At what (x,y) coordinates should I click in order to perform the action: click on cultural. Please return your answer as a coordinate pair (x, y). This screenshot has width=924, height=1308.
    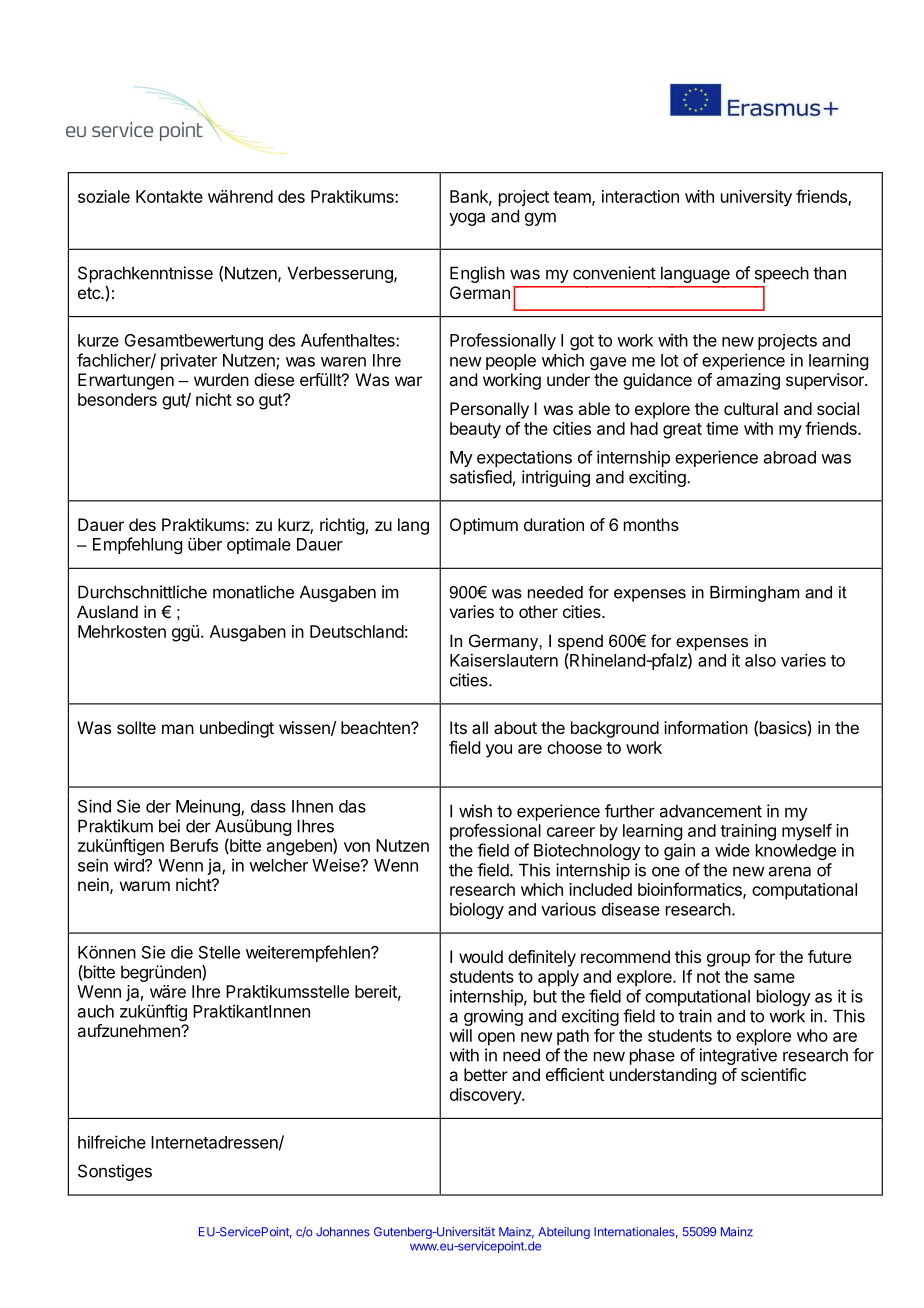
    Looking at the image, I should click on (751, 408).
